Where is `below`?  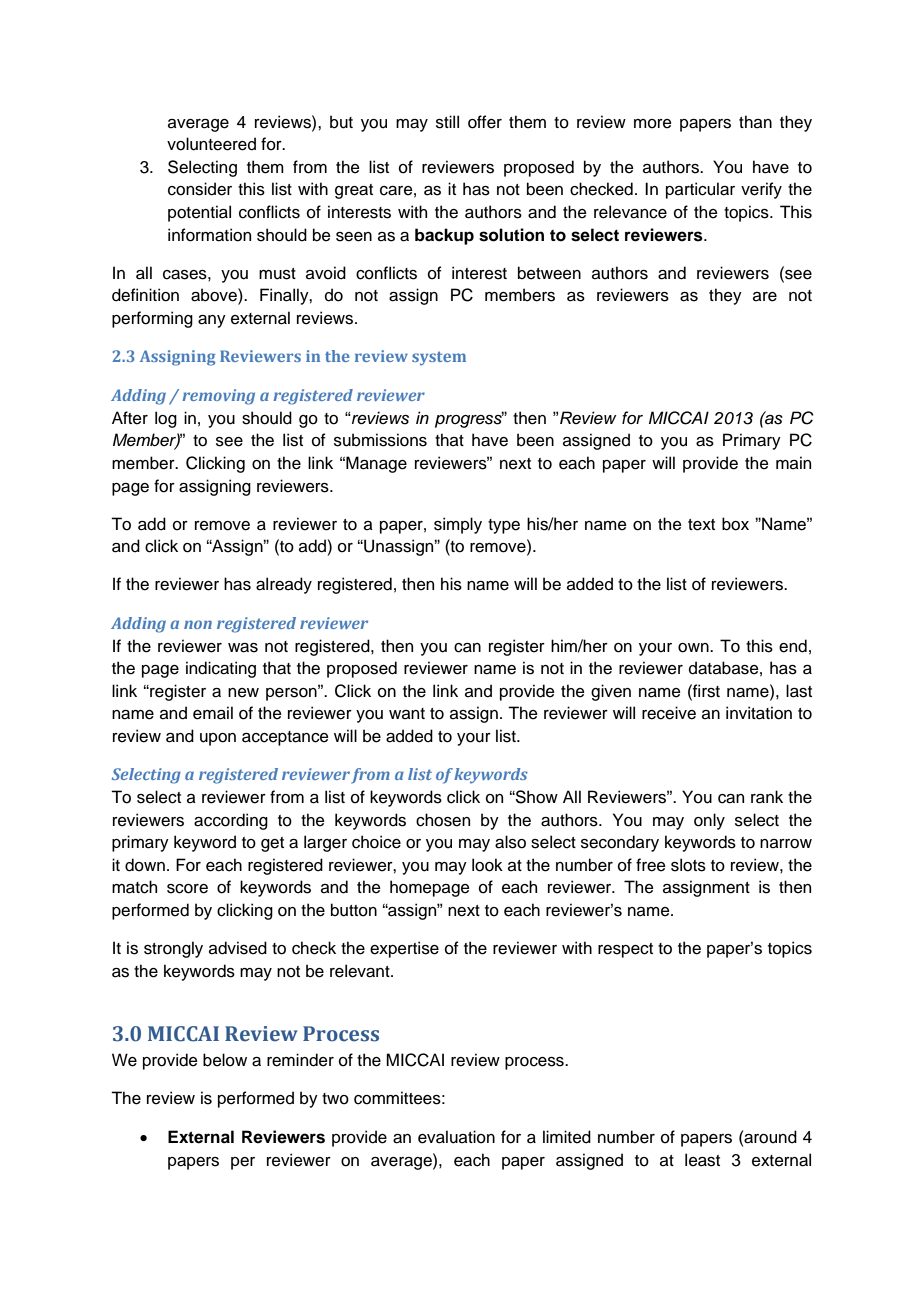 below is located at coordinates (225, 1060).
